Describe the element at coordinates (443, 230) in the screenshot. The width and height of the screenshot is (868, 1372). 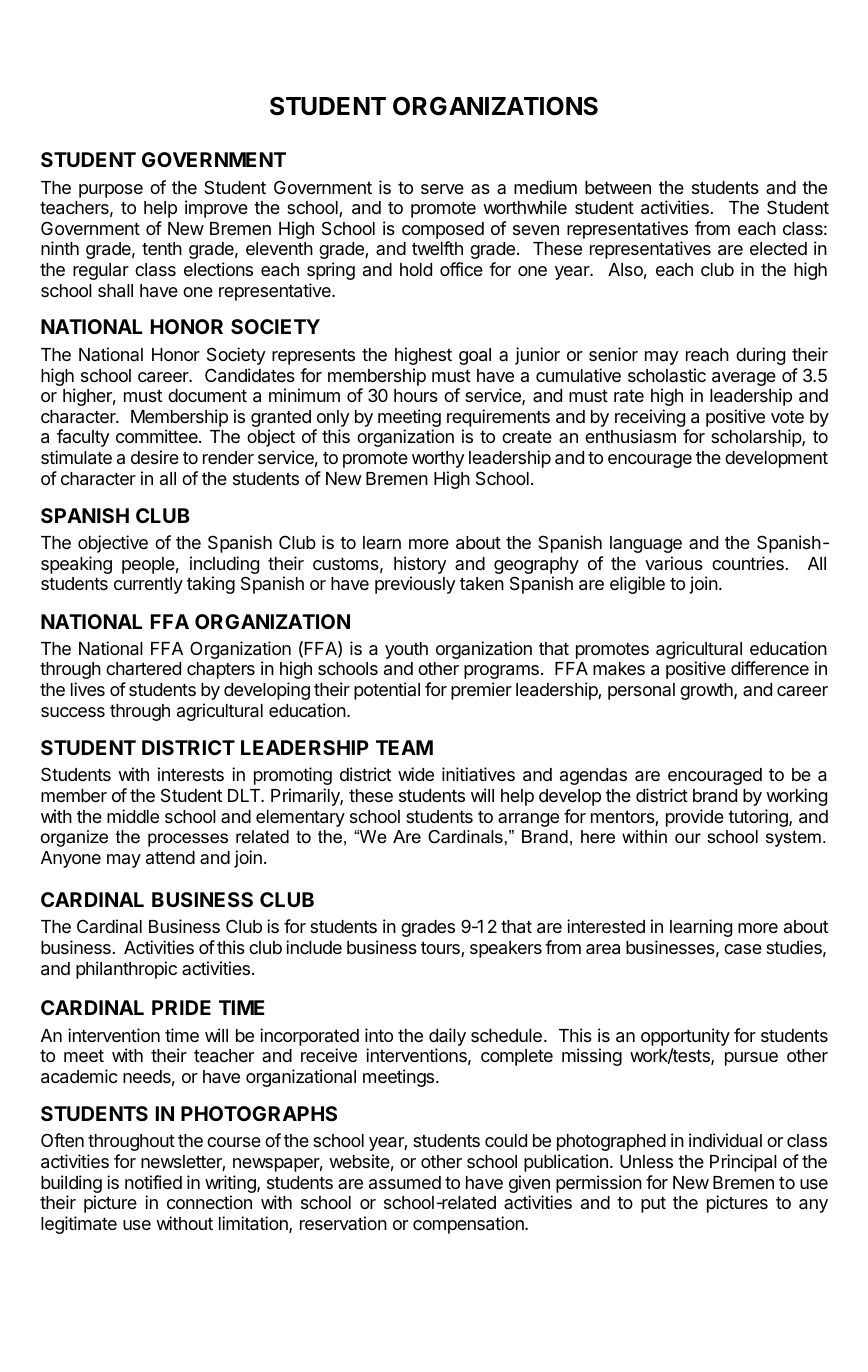
I see `composed` at that location.
